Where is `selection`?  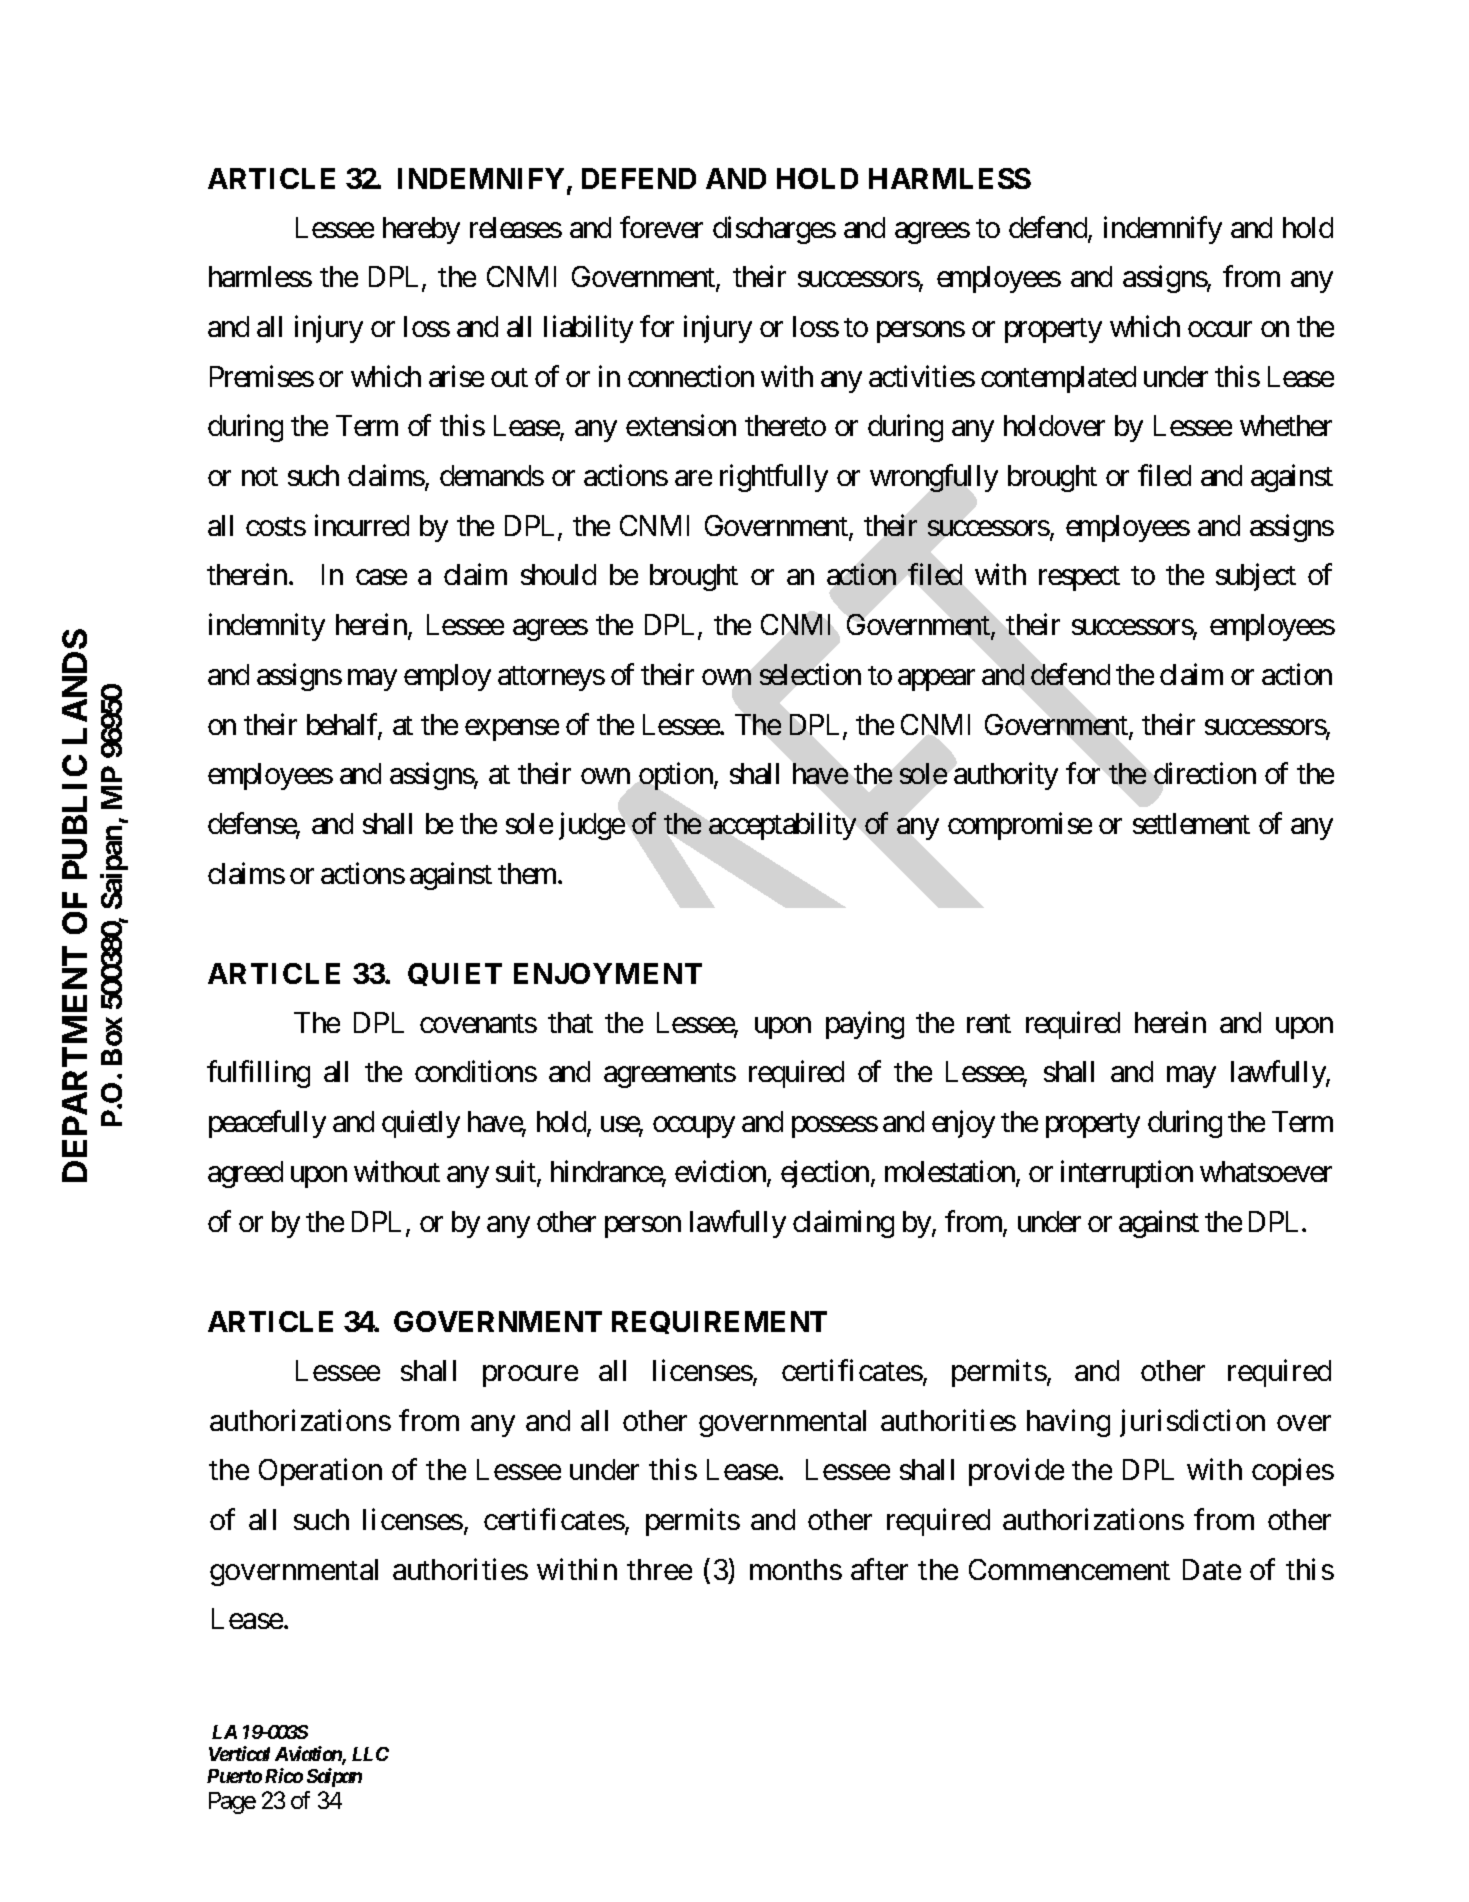 selection is located at coordinates (810, 674).
